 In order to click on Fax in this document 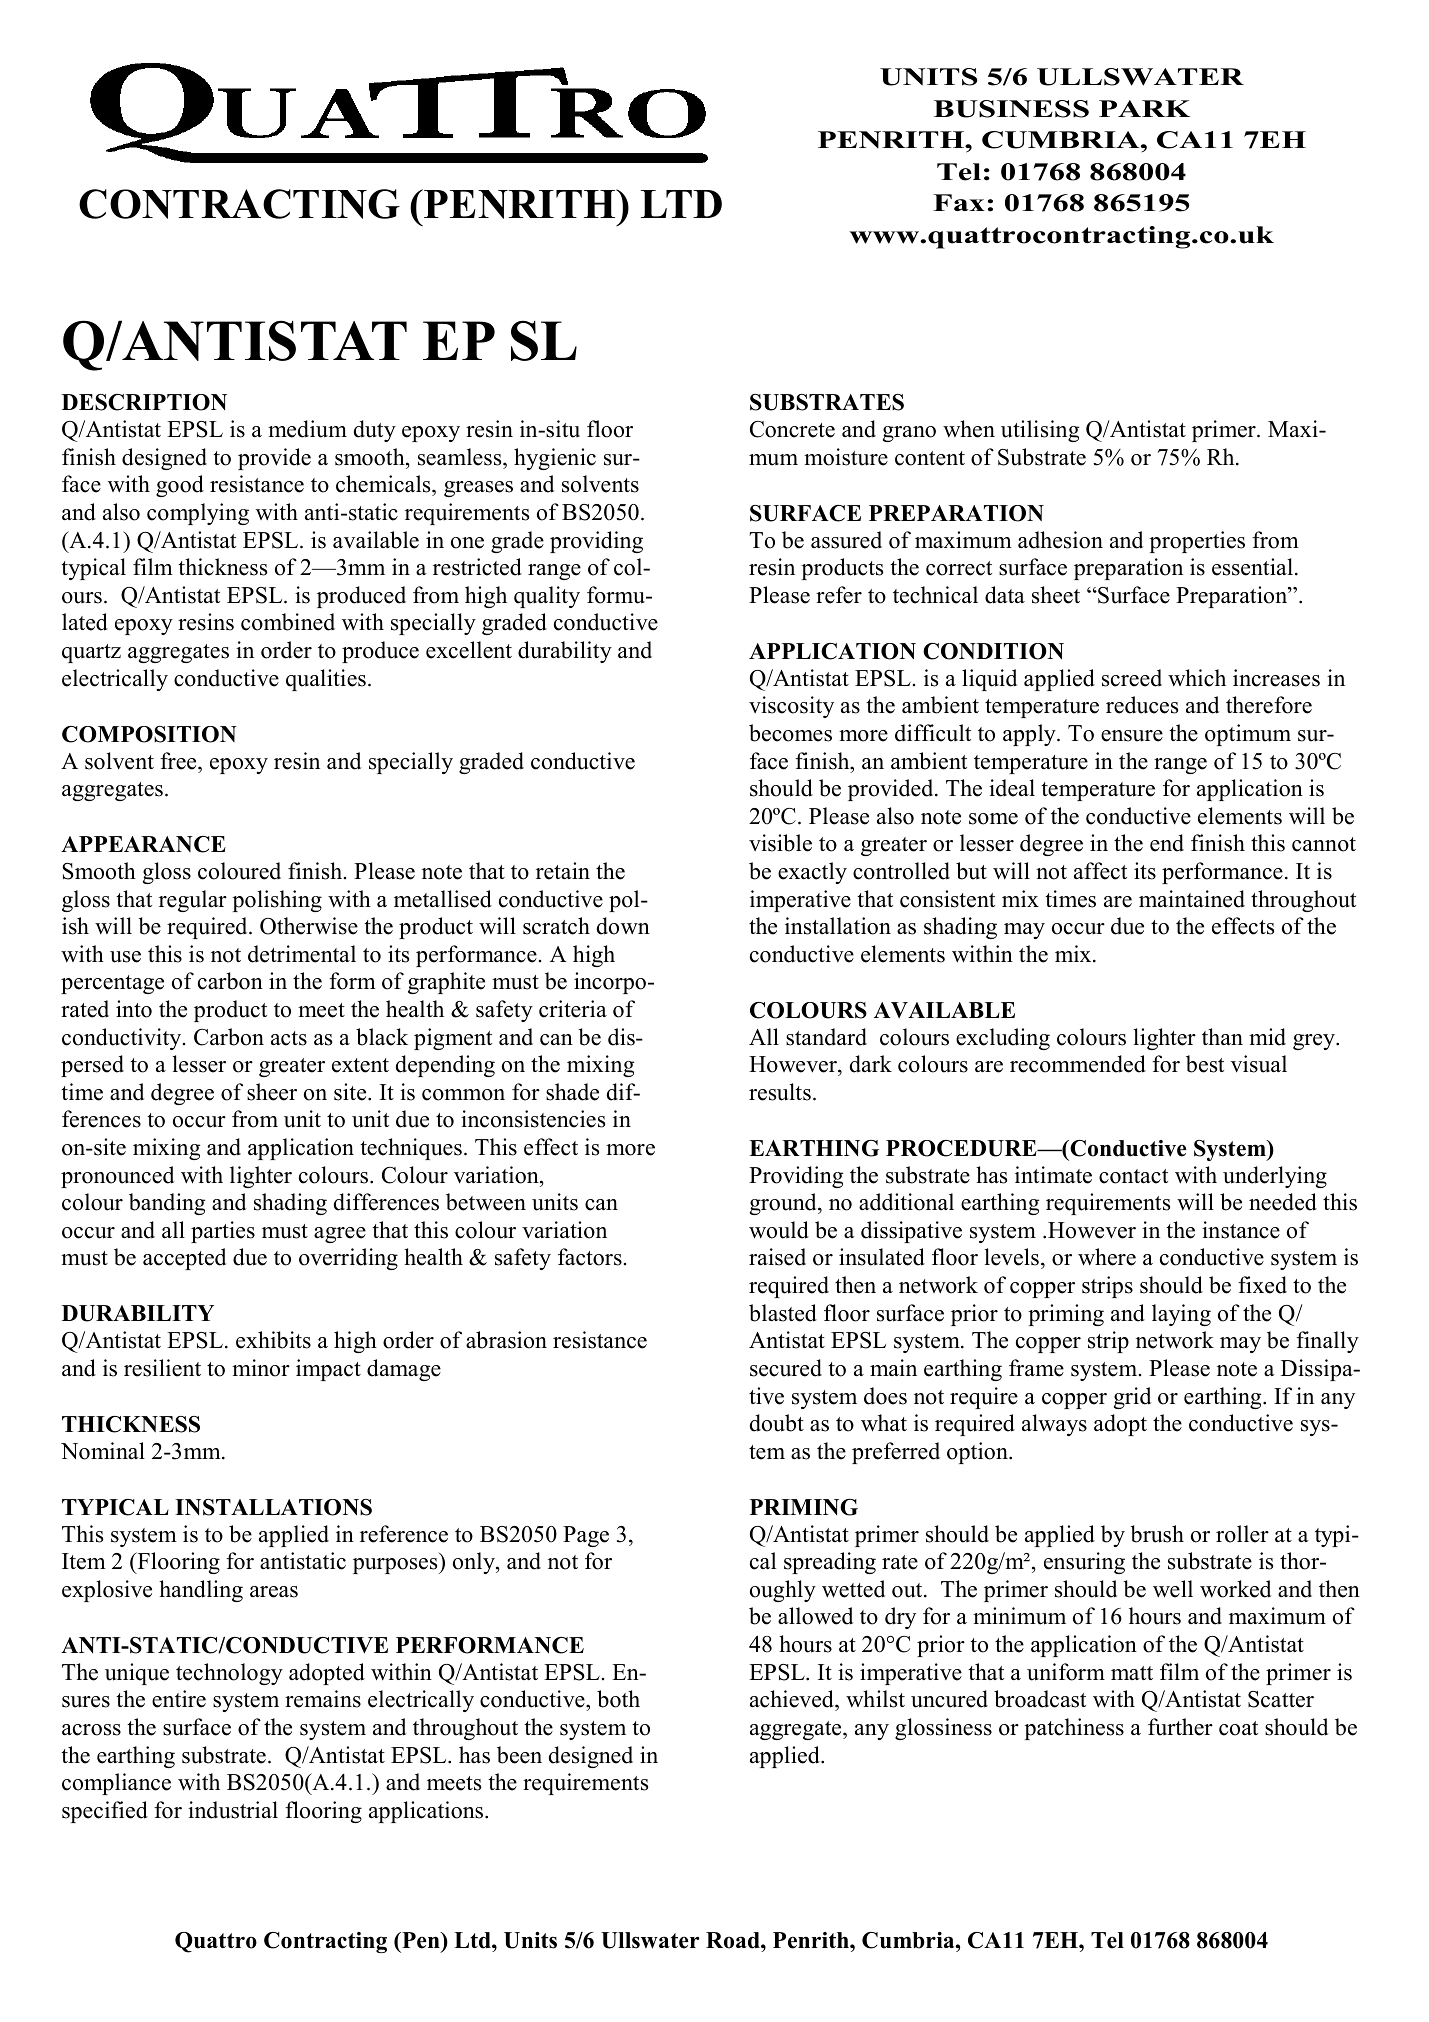, I will do `click(959, 202)`.
